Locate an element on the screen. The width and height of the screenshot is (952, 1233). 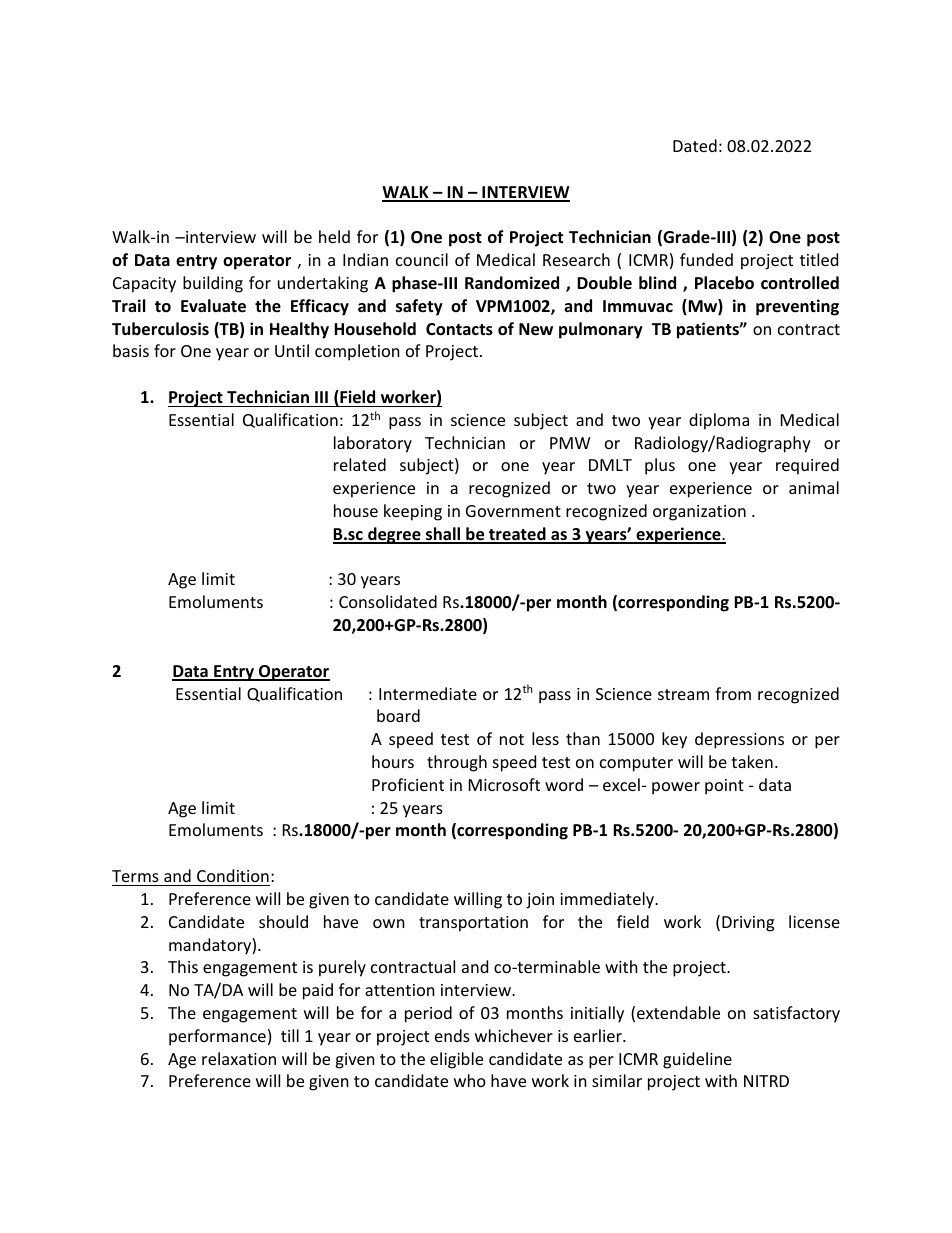
Randomized is located at coordinates (512, 283).
